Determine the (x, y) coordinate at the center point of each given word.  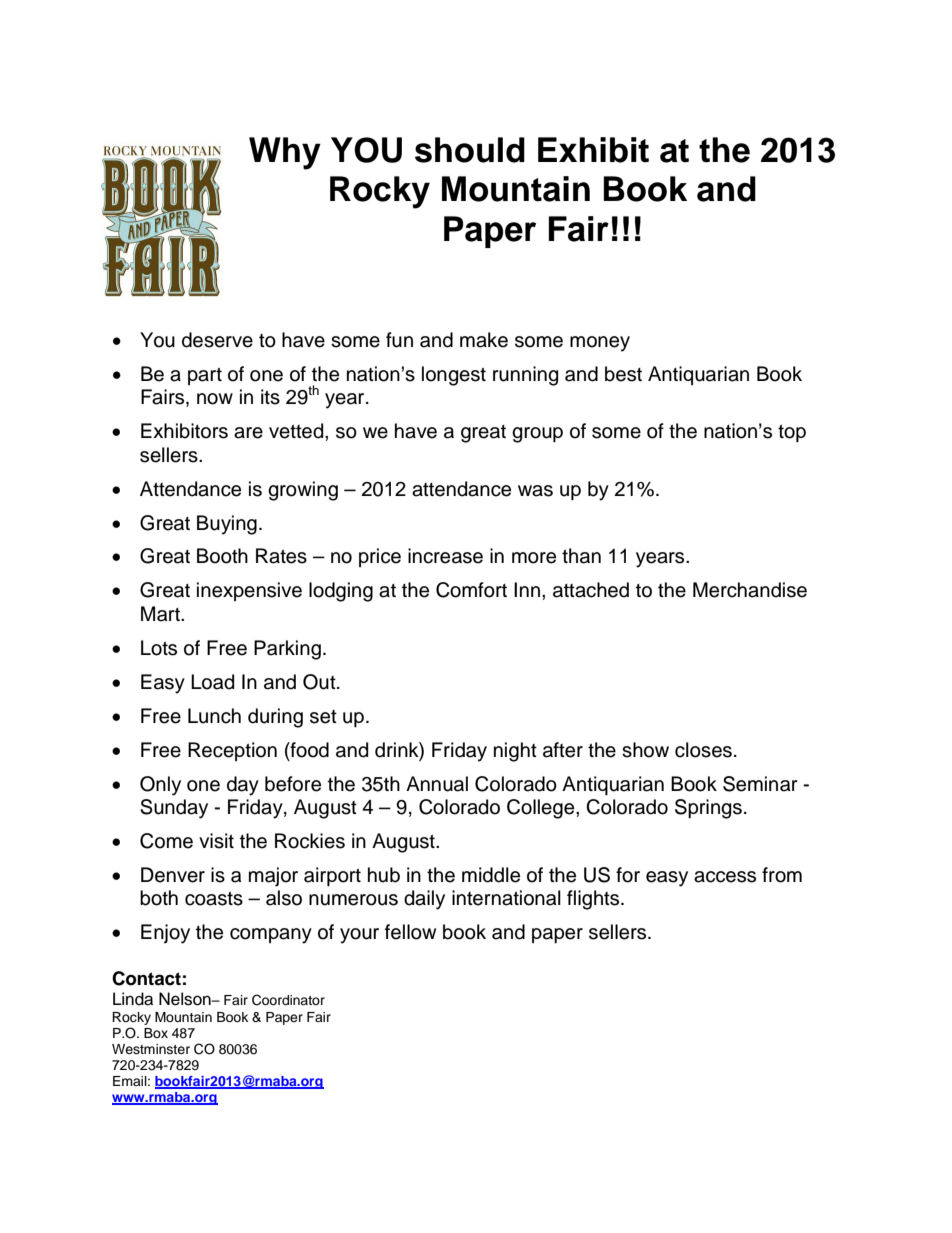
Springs (708, 809)
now (215, 399)
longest (454, 376)
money (600, 344)
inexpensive (249, 591)
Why (285, 153)
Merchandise (750, 590)
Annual (437, 784)
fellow (410, 932)
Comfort (471, 590)
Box (156, 1033)
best (623, 374)
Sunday (174, 809)
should (470, 150)
